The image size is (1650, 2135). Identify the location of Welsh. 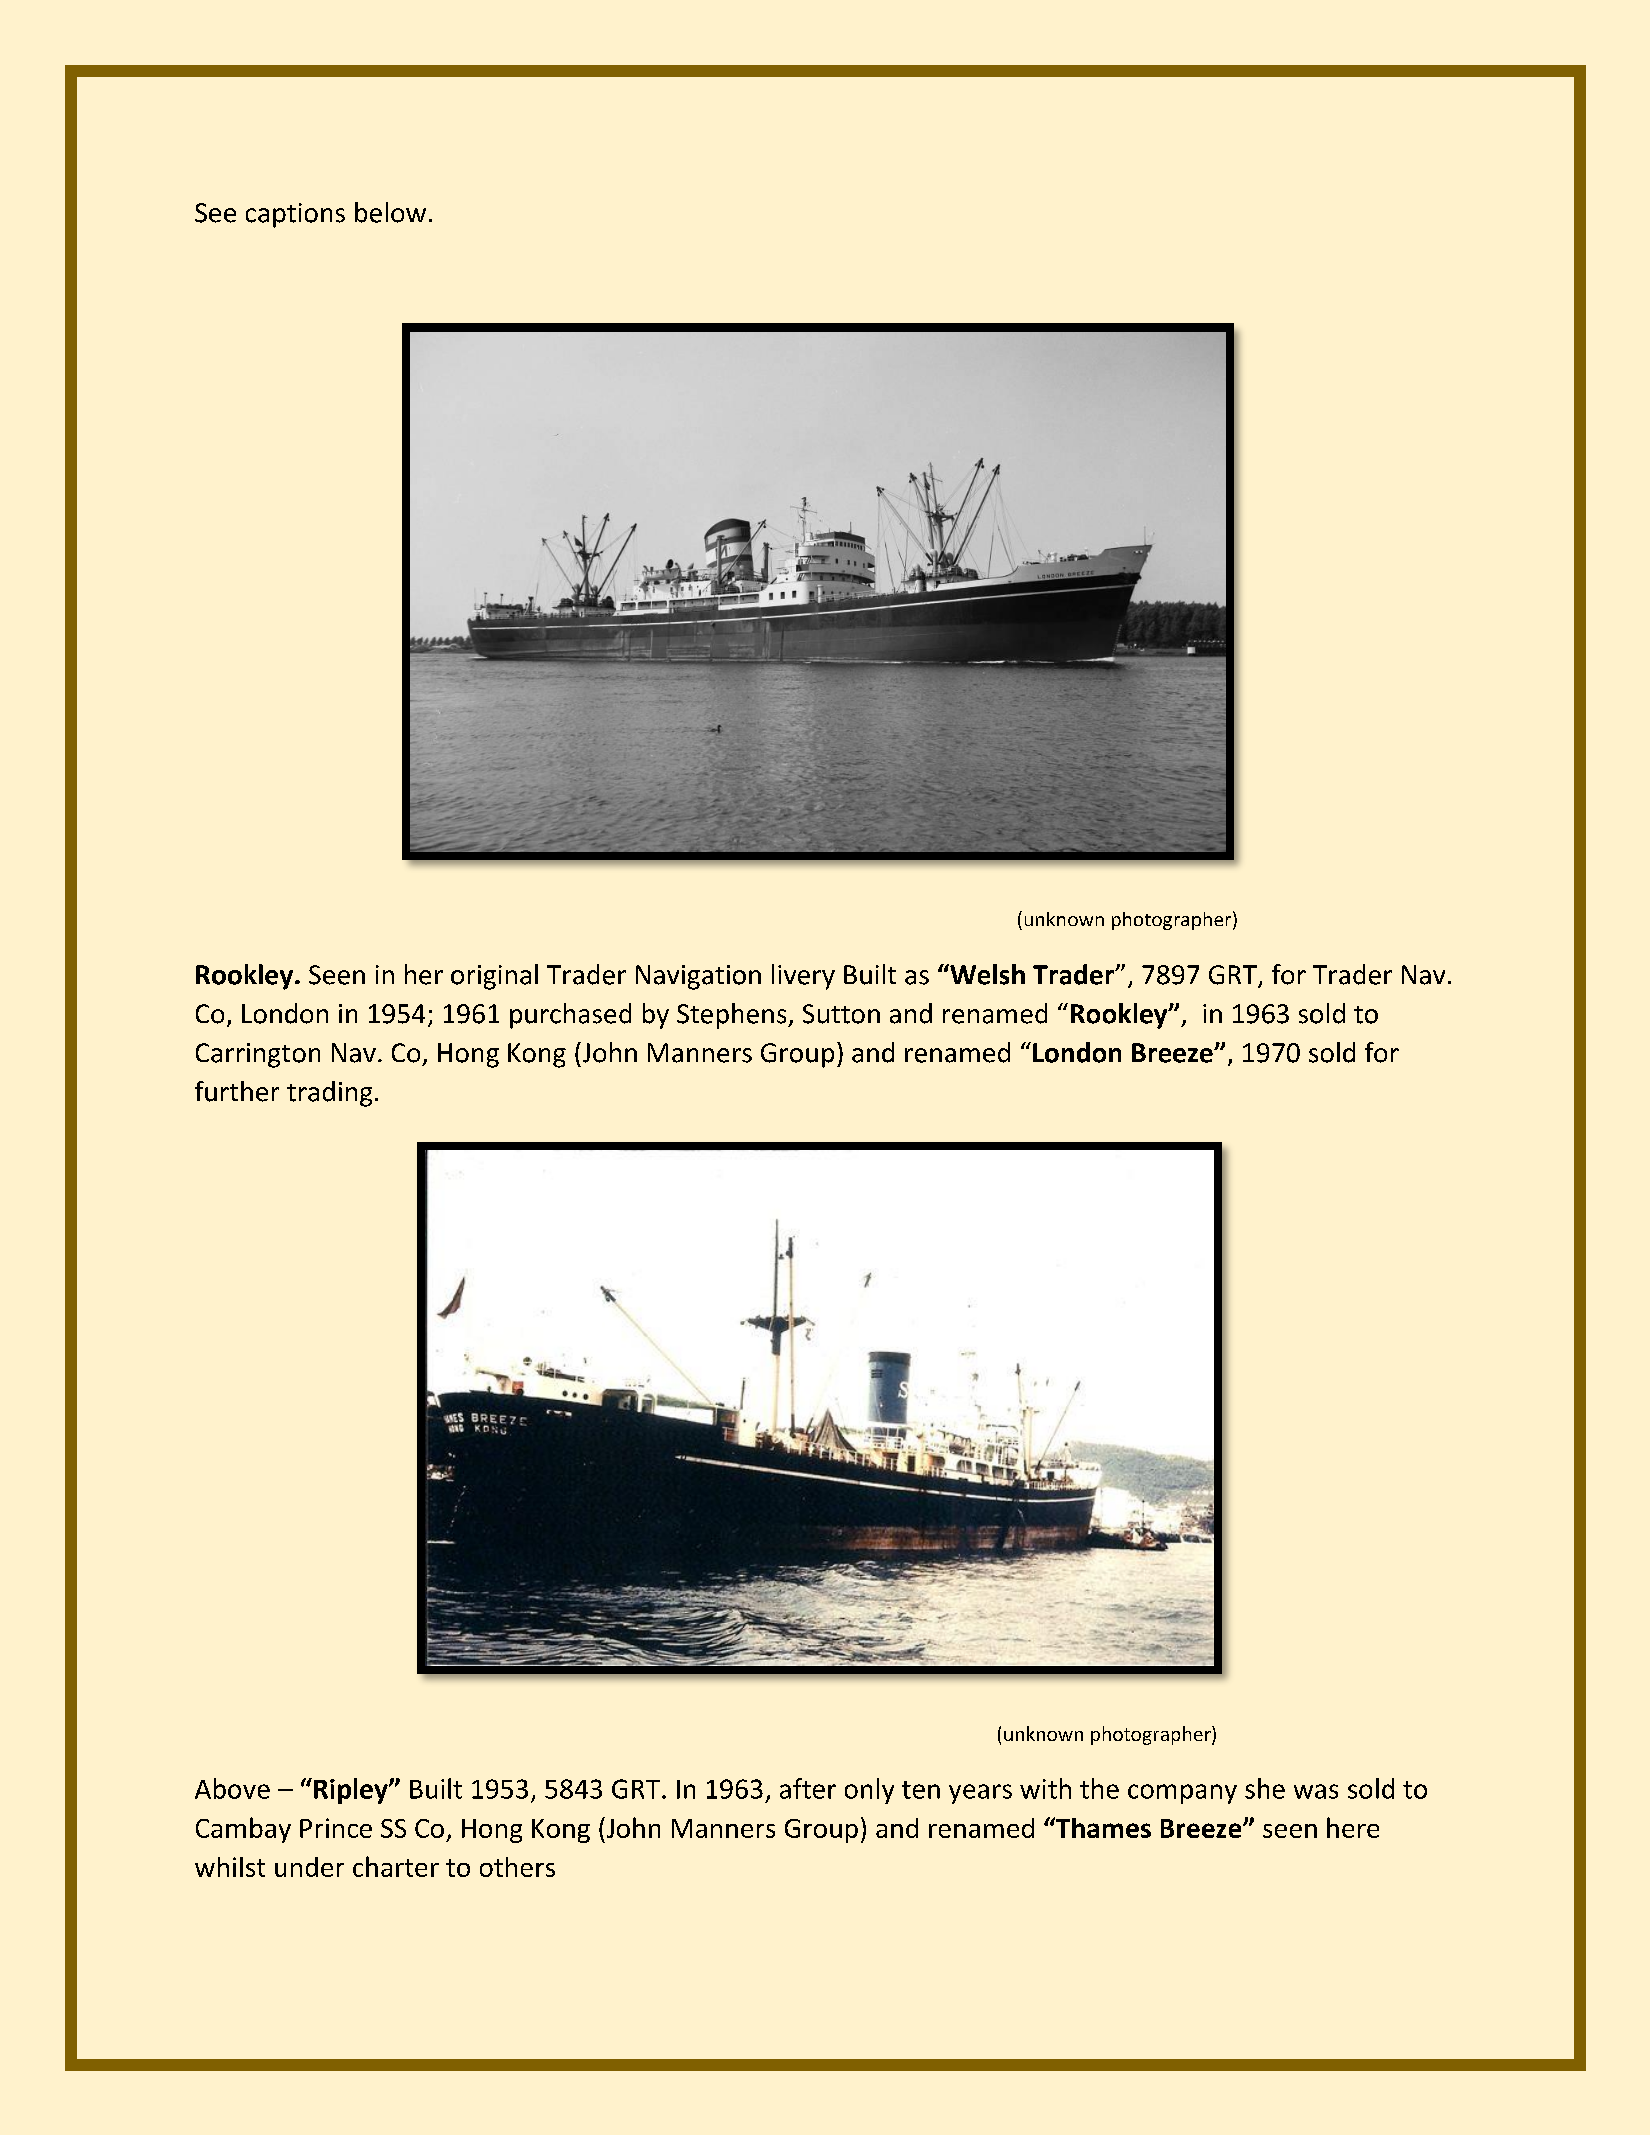
(986, 974).
